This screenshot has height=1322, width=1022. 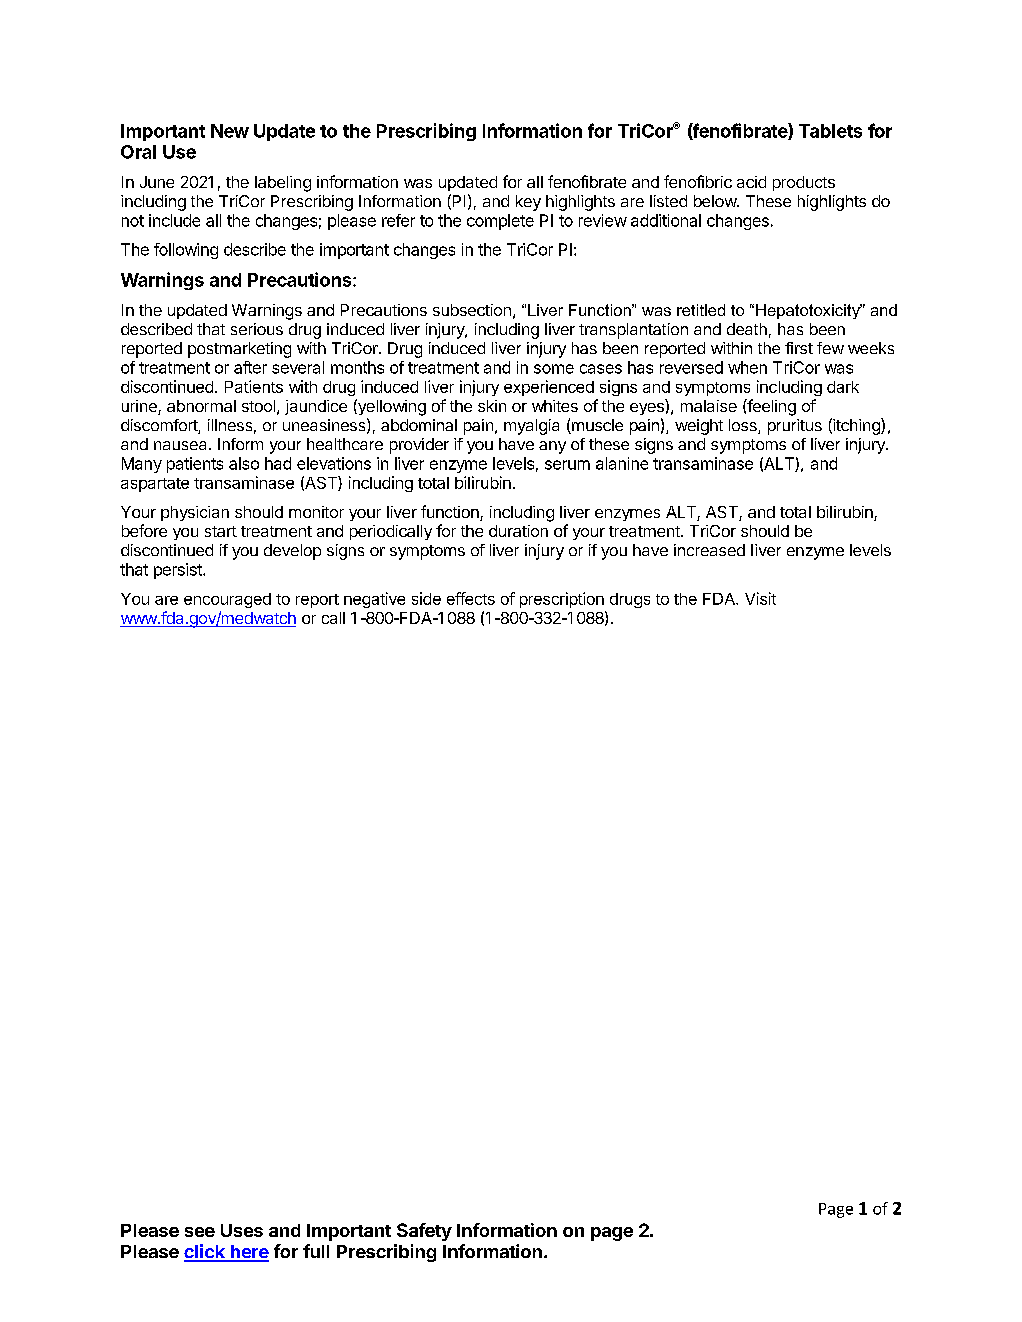 I want to click on Uses, so click(x=242, y=1230).
